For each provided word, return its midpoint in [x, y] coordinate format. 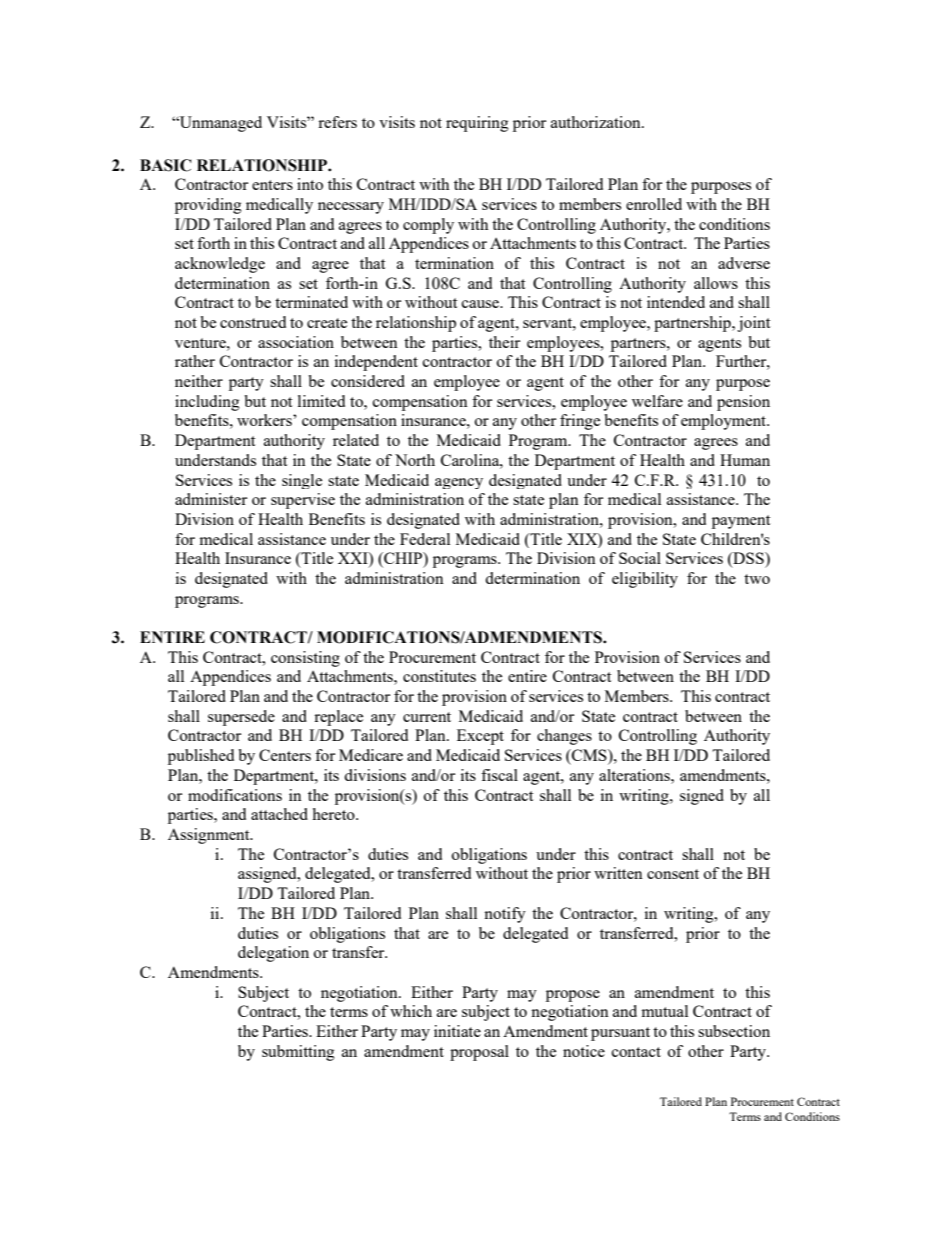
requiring [477, 124]
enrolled [654, 204]
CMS [589, 756]
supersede [241, 718]
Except [480, 737]
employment [725, 422]
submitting [298, 1053]
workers [265, 420]
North [415, 460]
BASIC [166, 165]
